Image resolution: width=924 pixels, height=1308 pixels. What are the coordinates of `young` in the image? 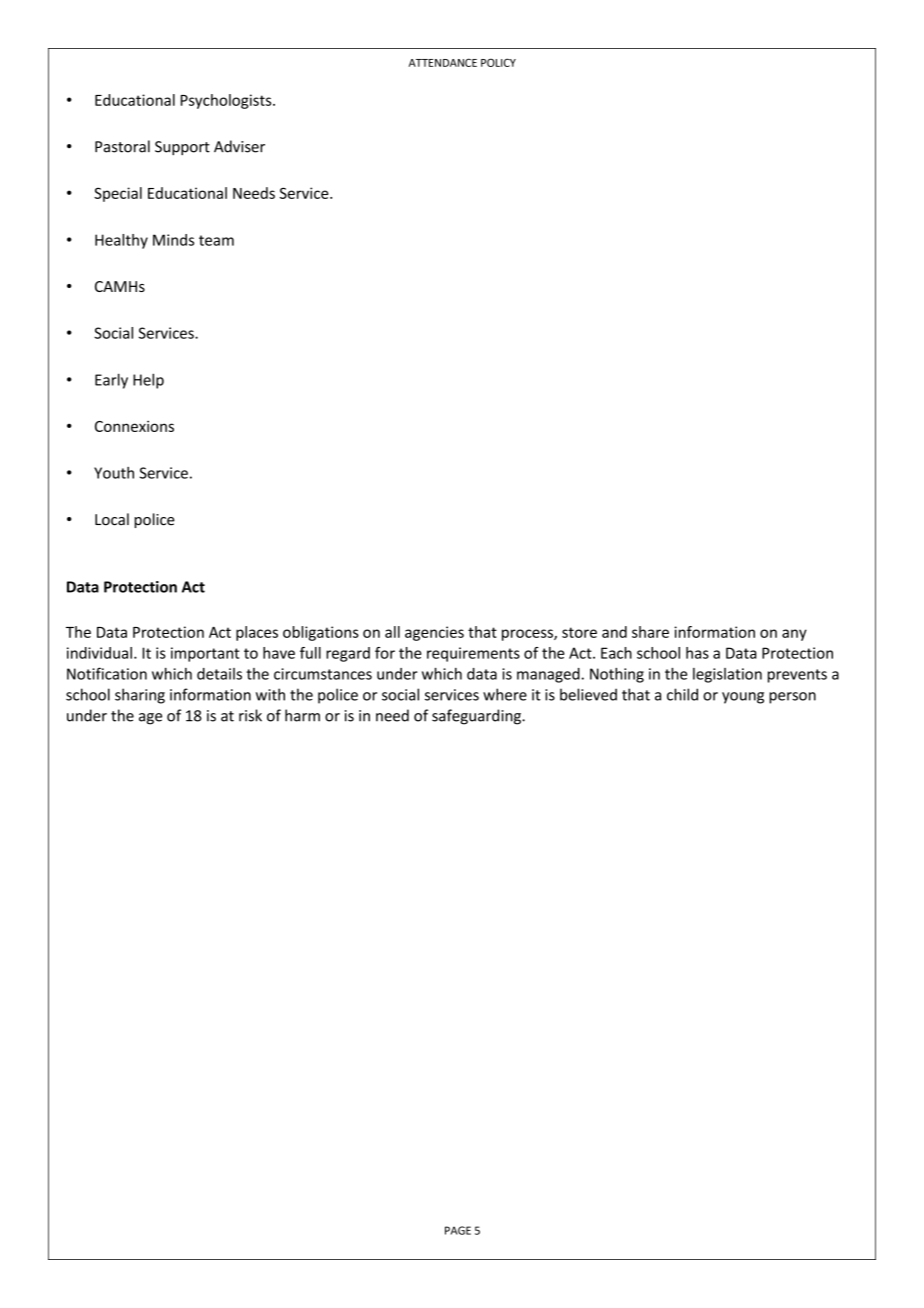 It's located at (743, 698).
